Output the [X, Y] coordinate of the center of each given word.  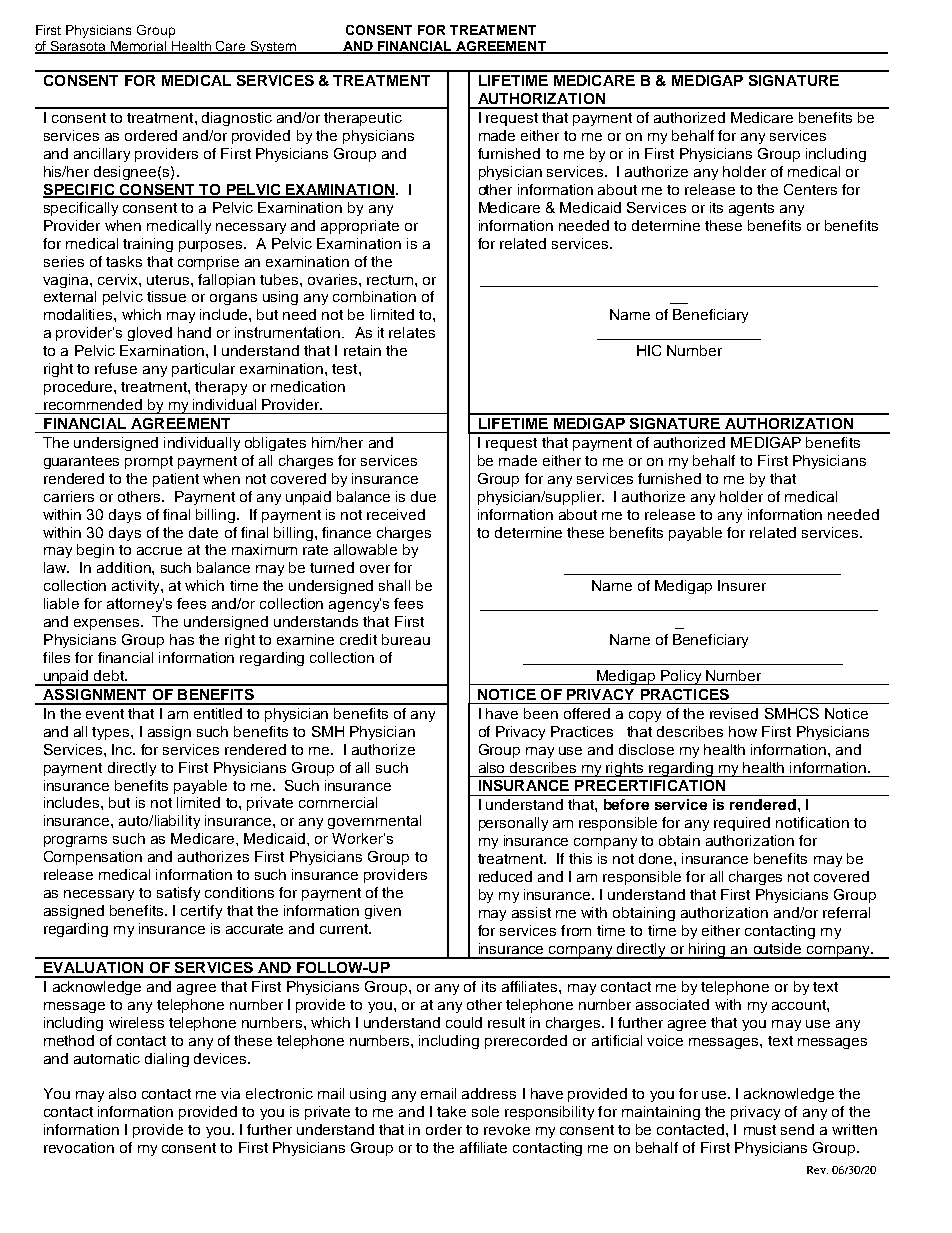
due [423, 496]
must [760, 1130]
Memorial [139, 47]
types [112, 733]
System [273, 47]
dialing [167, 1060]
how [743, 731]
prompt [149, 462]
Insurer [742, 585]
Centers [810, 189]
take [451, 1111]
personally [513, 824]
